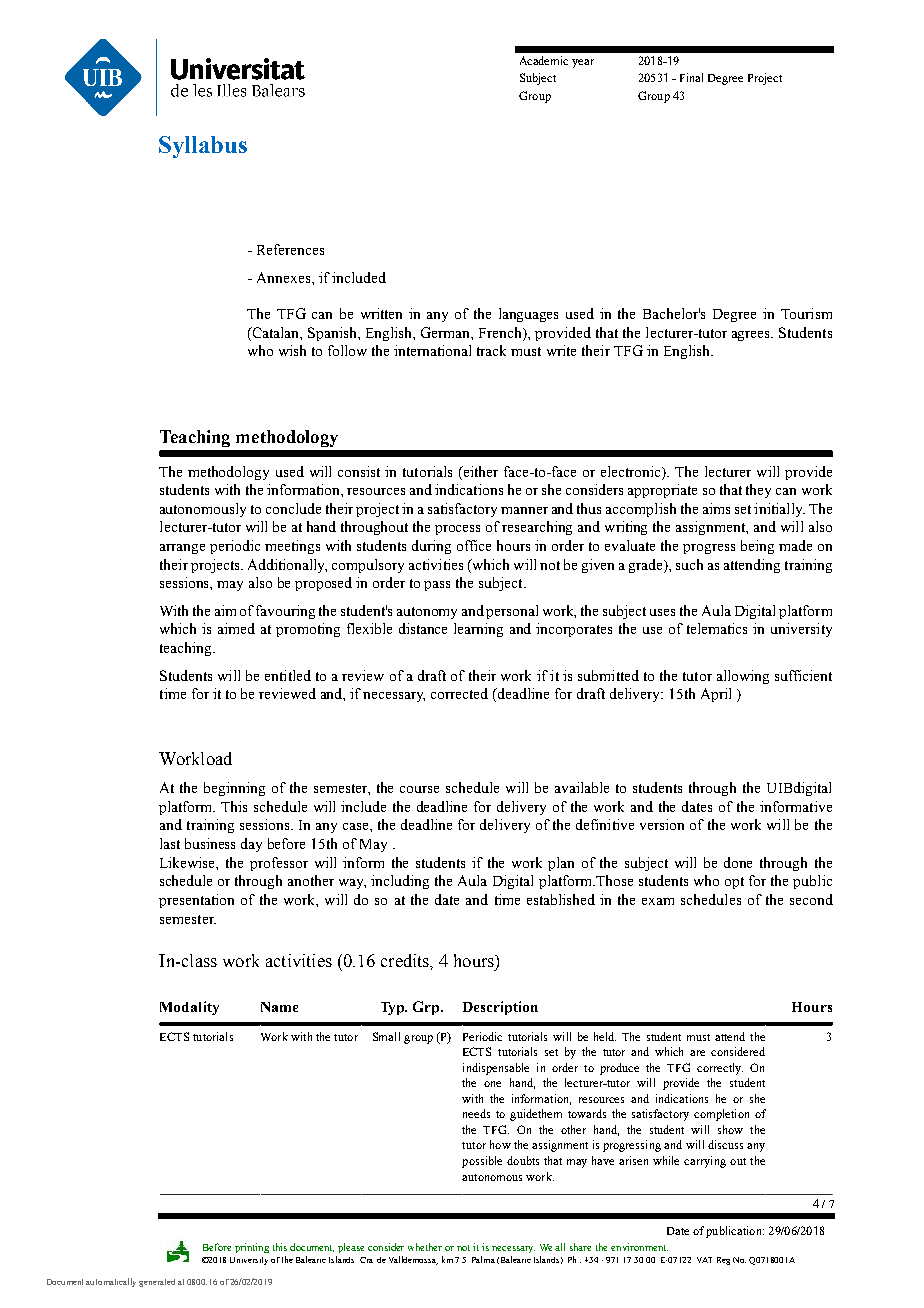  What do you see at coordinates (251, 845) in the screenshot?
I see `day` at bounding box center [251, 845].
